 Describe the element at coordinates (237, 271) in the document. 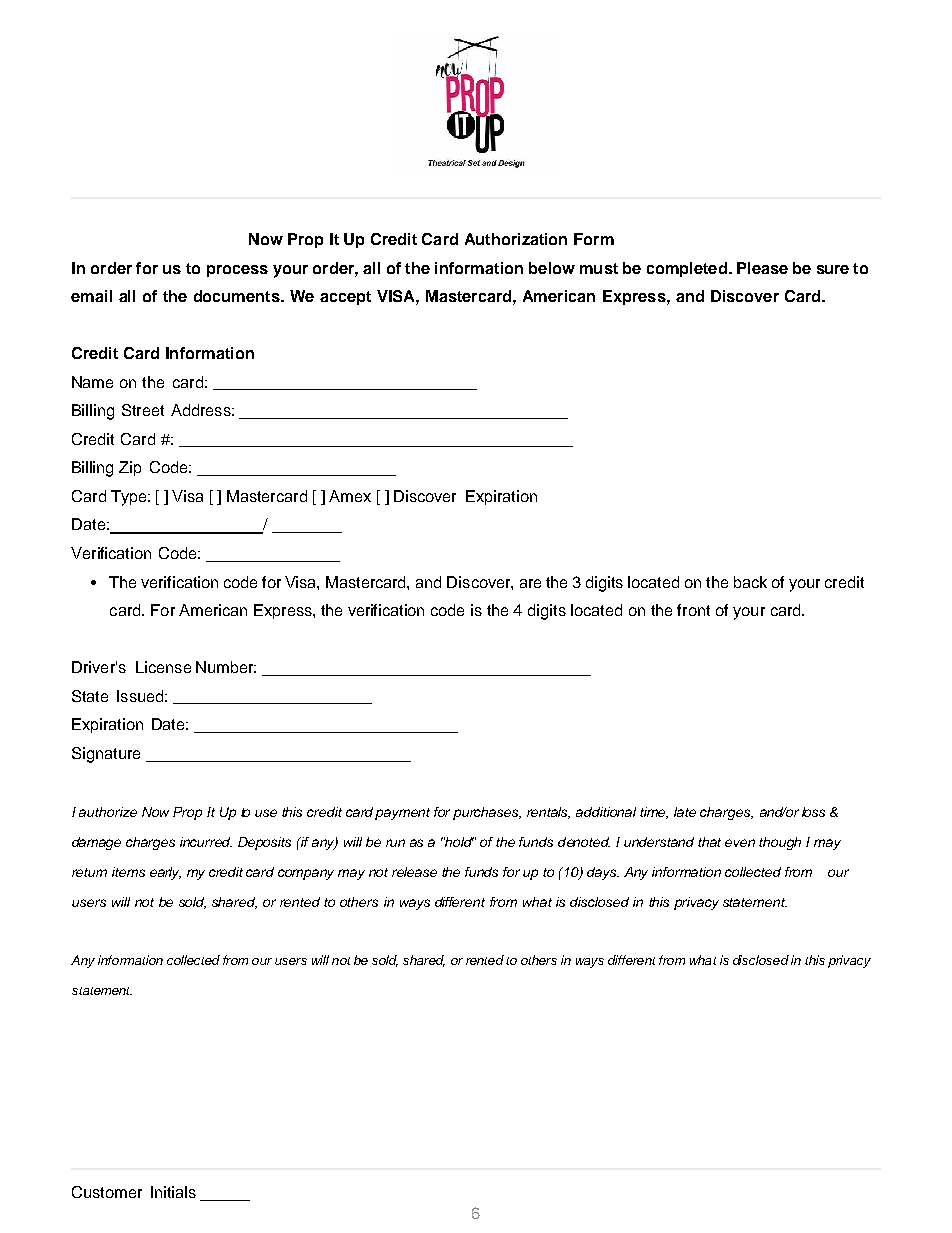

I see `process` at that location.
